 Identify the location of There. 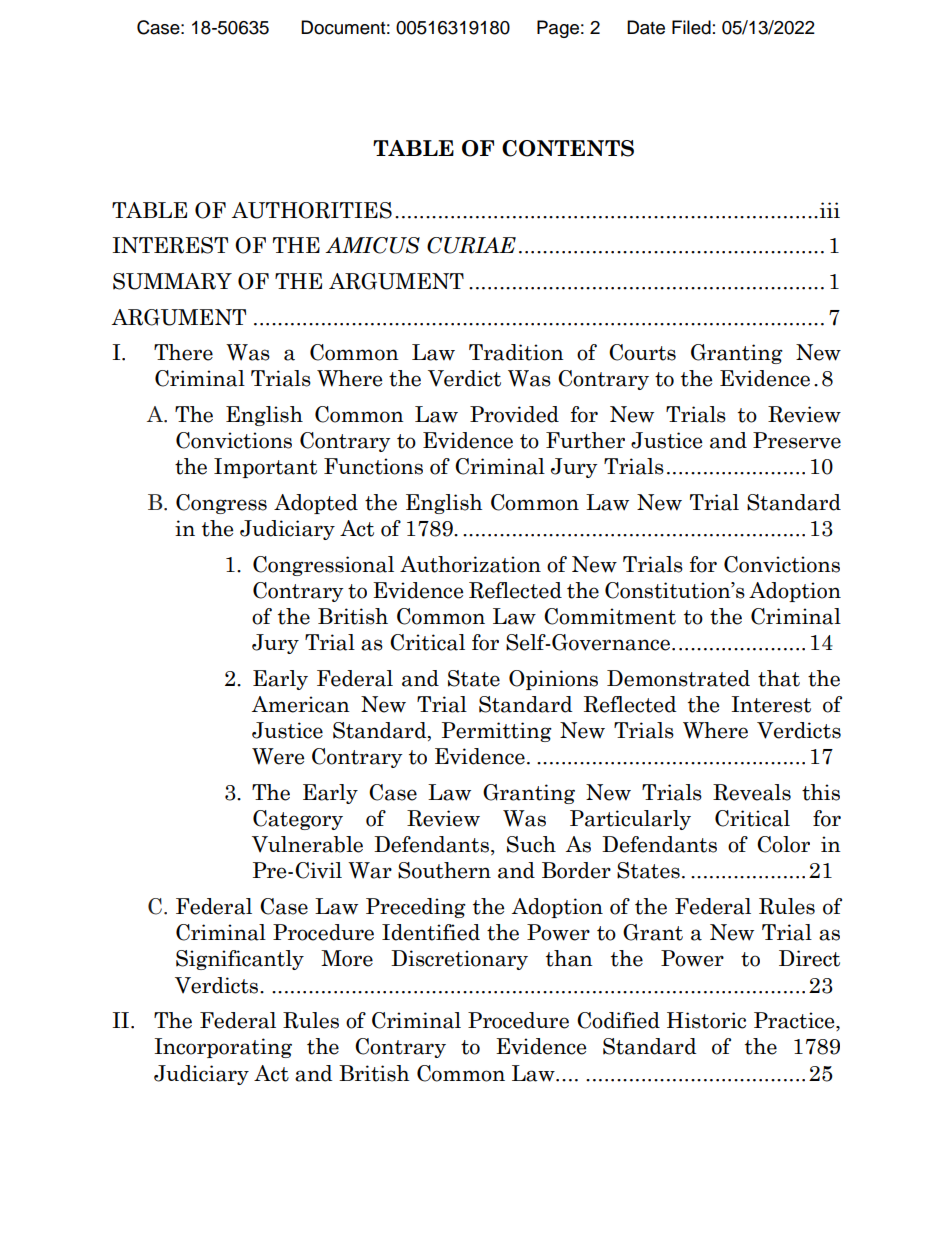
(183, 352).
